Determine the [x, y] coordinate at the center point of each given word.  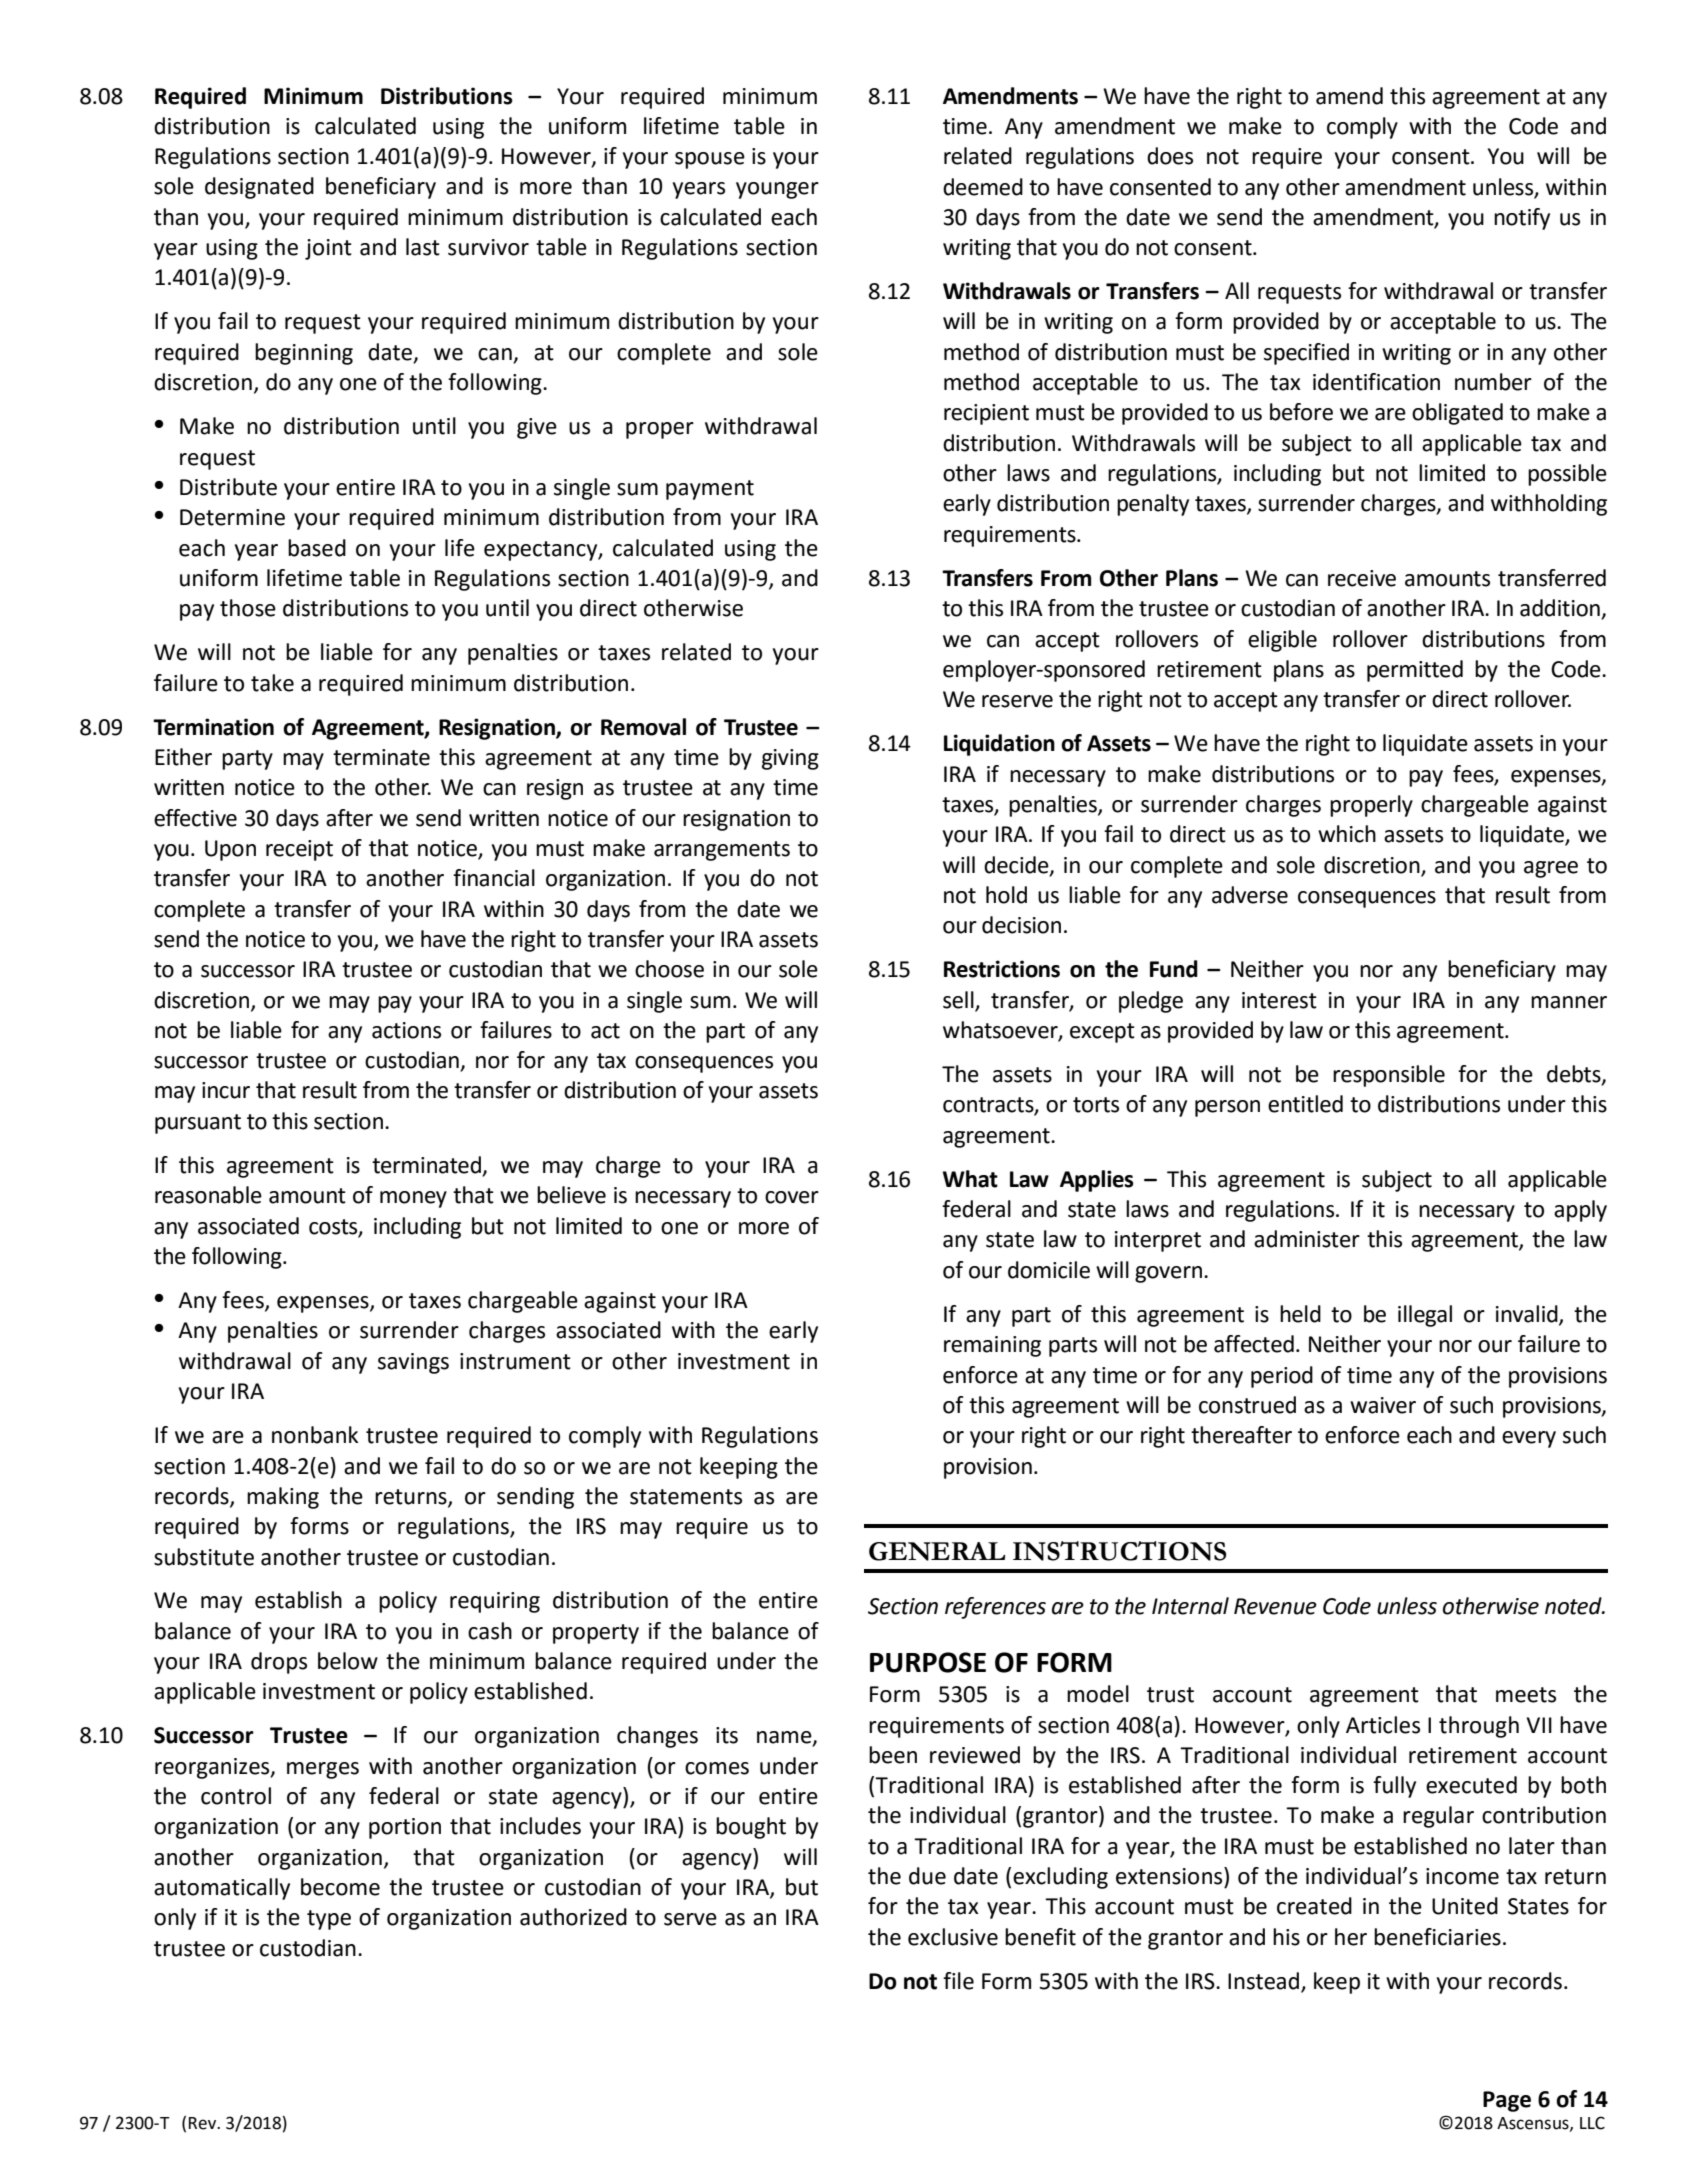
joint [328, 249]
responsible [1389, 1076]
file [958, 1981]
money [413, 1199]
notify [1522, 219]
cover [792, 1197]
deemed [983, 187]
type [329, 1920]
